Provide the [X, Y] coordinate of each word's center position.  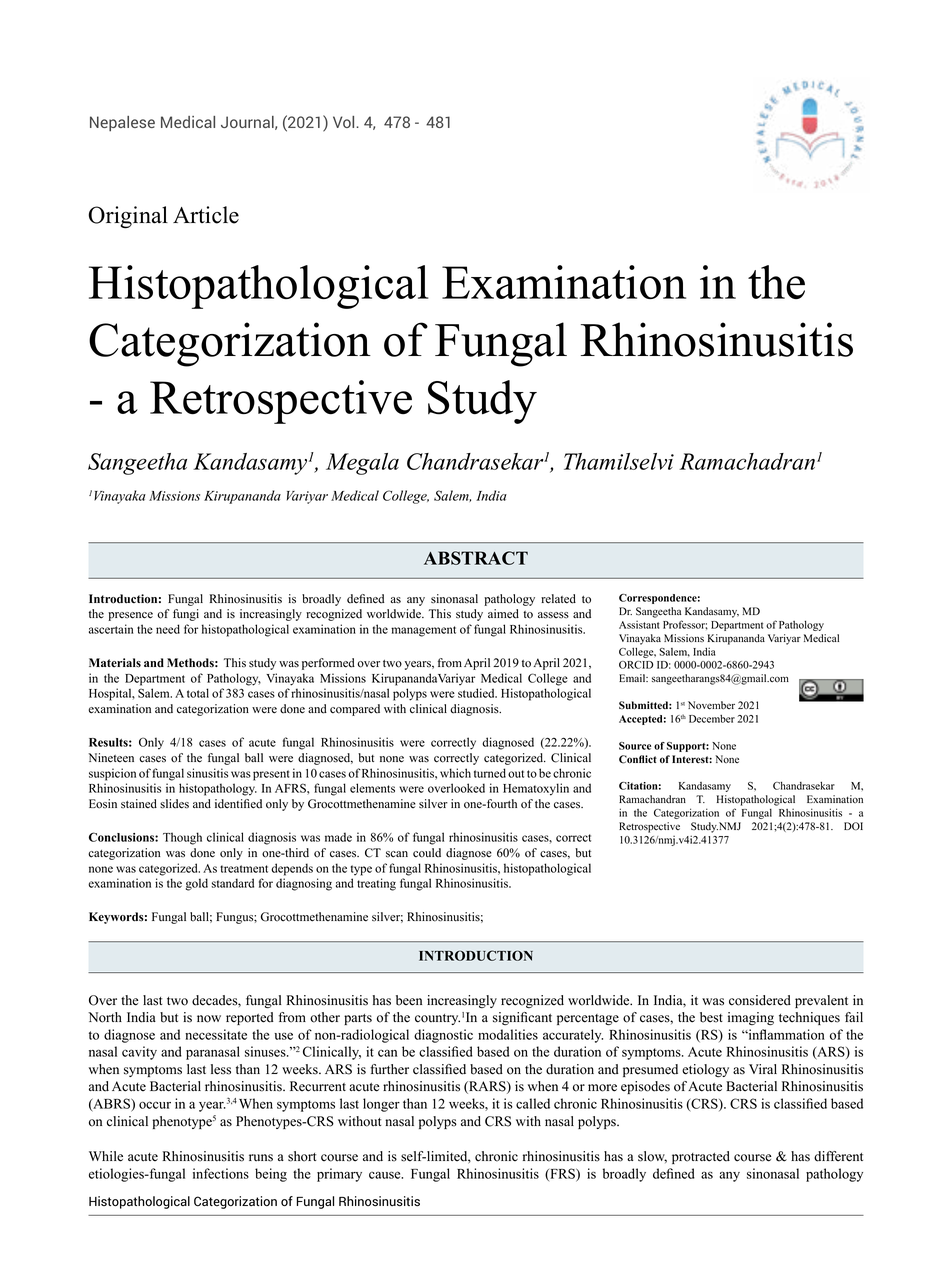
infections [221, 1173]
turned [490, 773]
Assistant [639, 625]
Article [206, 215]
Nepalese [122, 124]
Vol [345, 122]
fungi [186, 615]
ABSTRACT [476, 558]
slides [174, 804]
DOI [853, 826]
